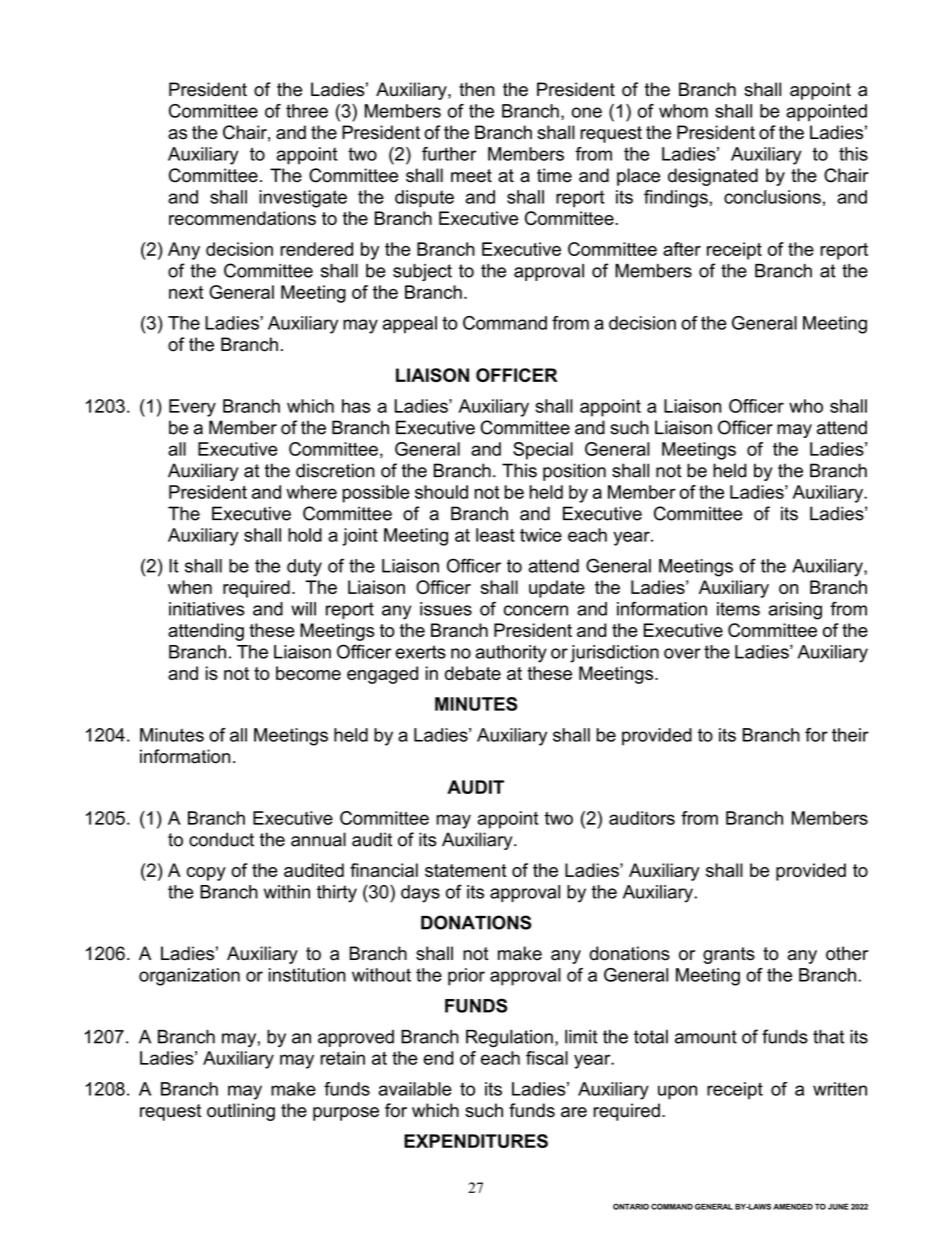 Image resolution: width=952 pixels, height=1233 pixels. Describe the element at coordinates (241, 1112) in the screenshot. I see `outlining` at that location.
